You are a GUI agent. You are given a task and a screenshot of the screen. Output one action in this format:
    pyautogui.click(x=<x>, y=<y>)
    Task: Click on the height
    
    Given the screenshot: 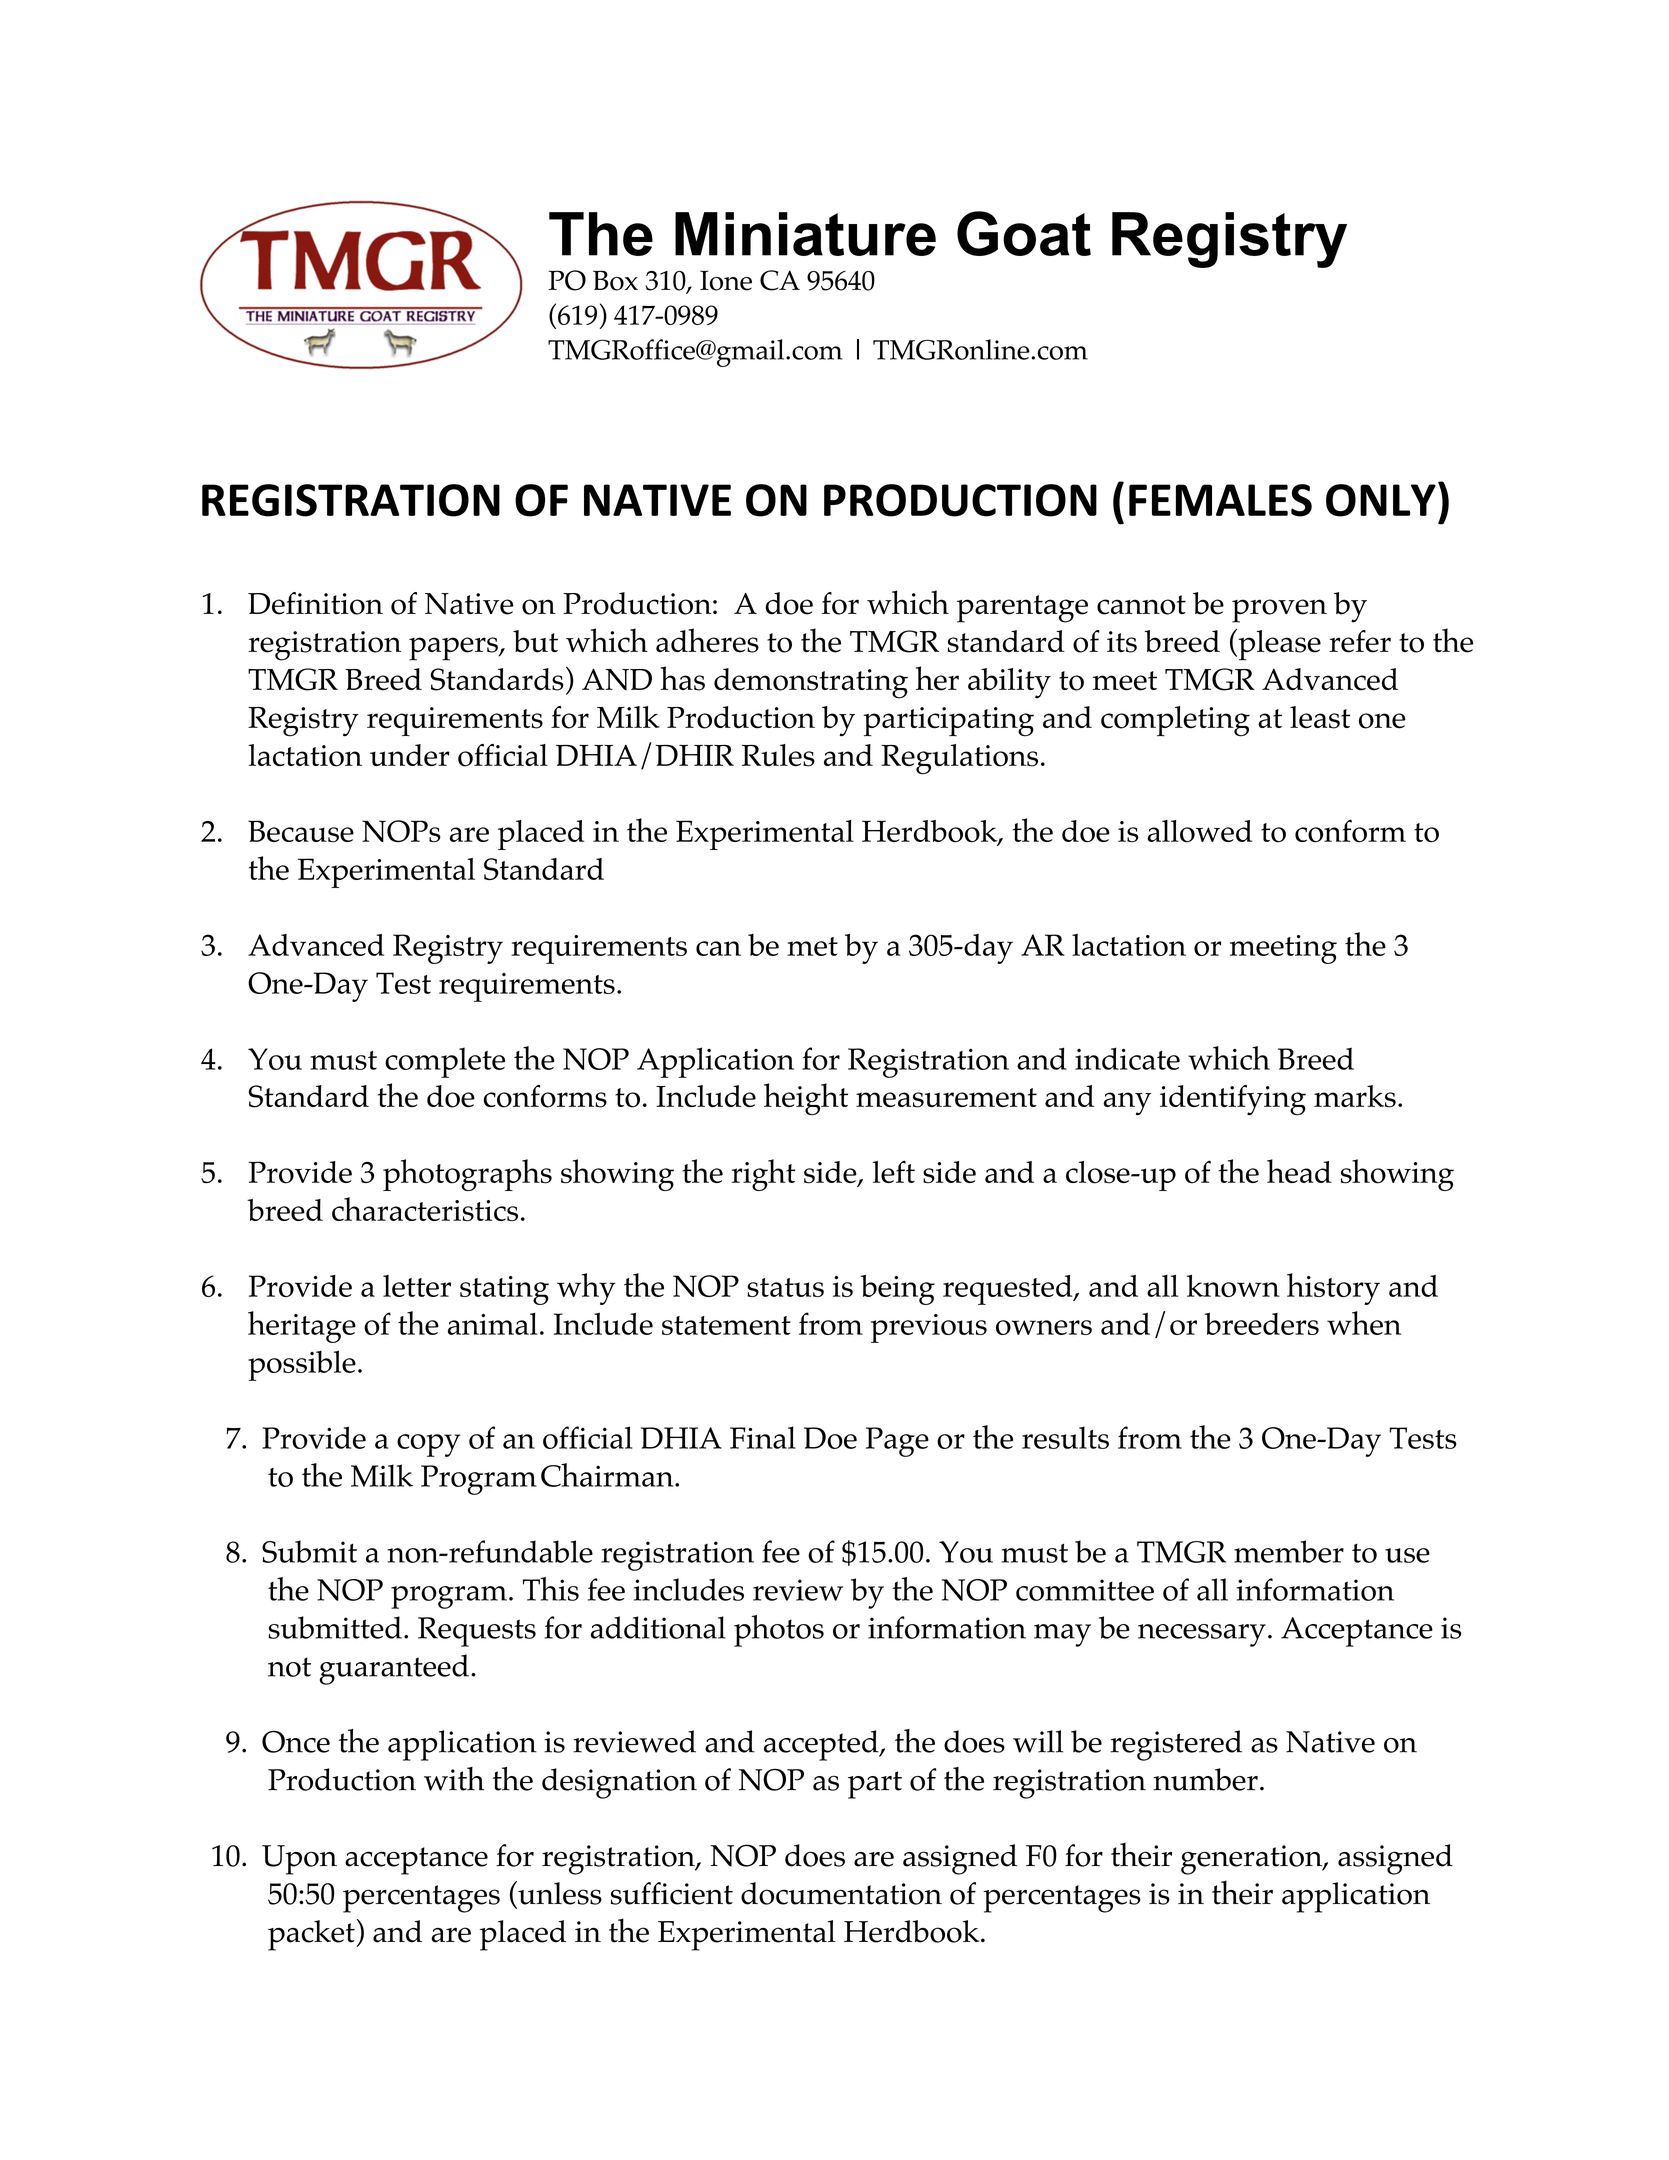 What is the action you would take?
    pyautogui.click(x=806, y=1099)
